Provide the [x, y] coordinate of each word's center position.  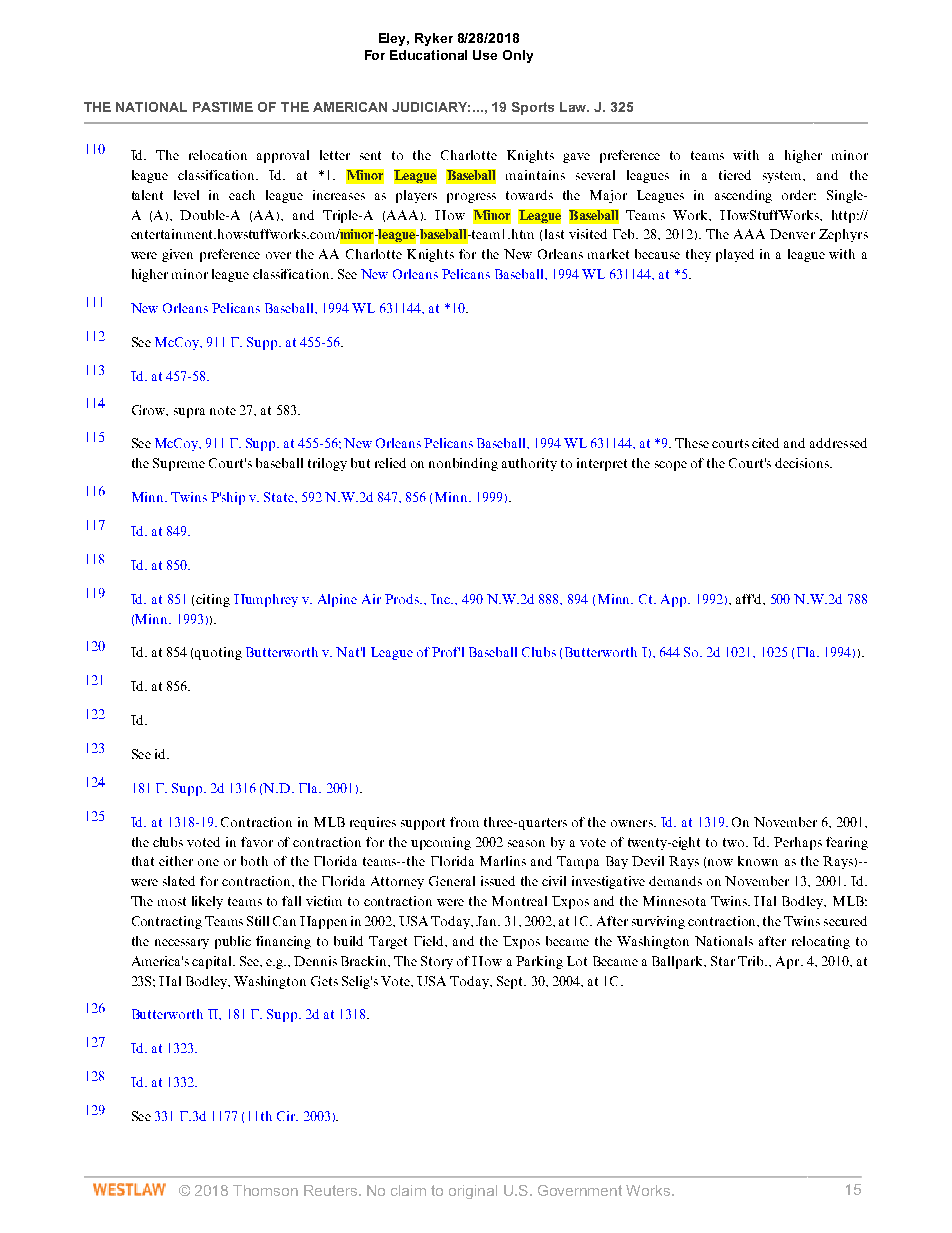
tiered [735, 175]
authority [529, 464]
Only [518, 56]
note [223, 410]
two [735, 842]
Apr [789, 962]
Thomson [265, 1190]
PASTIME [223, 107]
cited [765, 443]
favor [257, 842]
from [464, 822]
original [473, 1192]
